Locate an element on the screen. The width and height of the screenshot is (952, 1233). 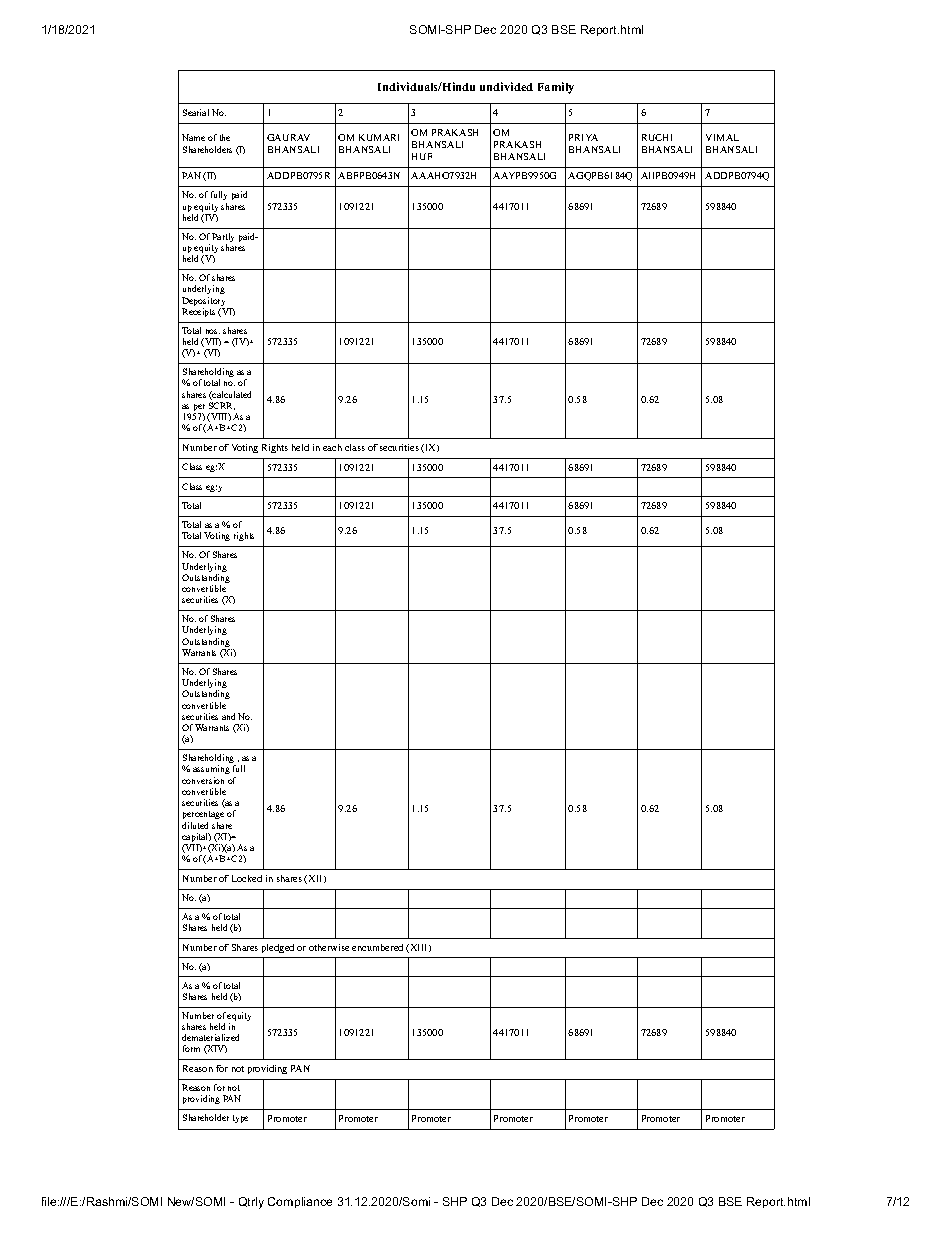
type is located at coordinates (240, 1119).
